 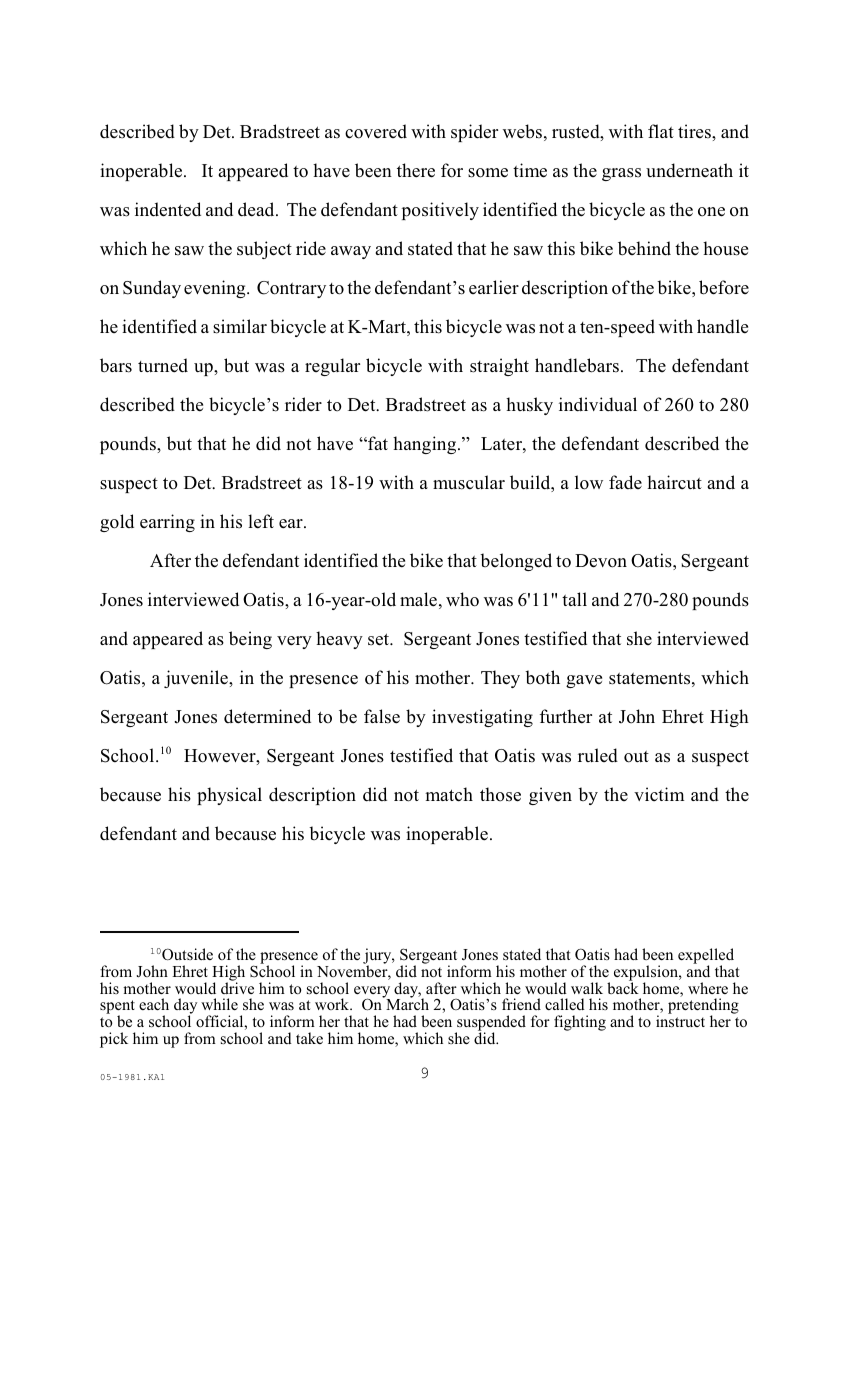 I want to click on while, so click(x=219, y=1004).
